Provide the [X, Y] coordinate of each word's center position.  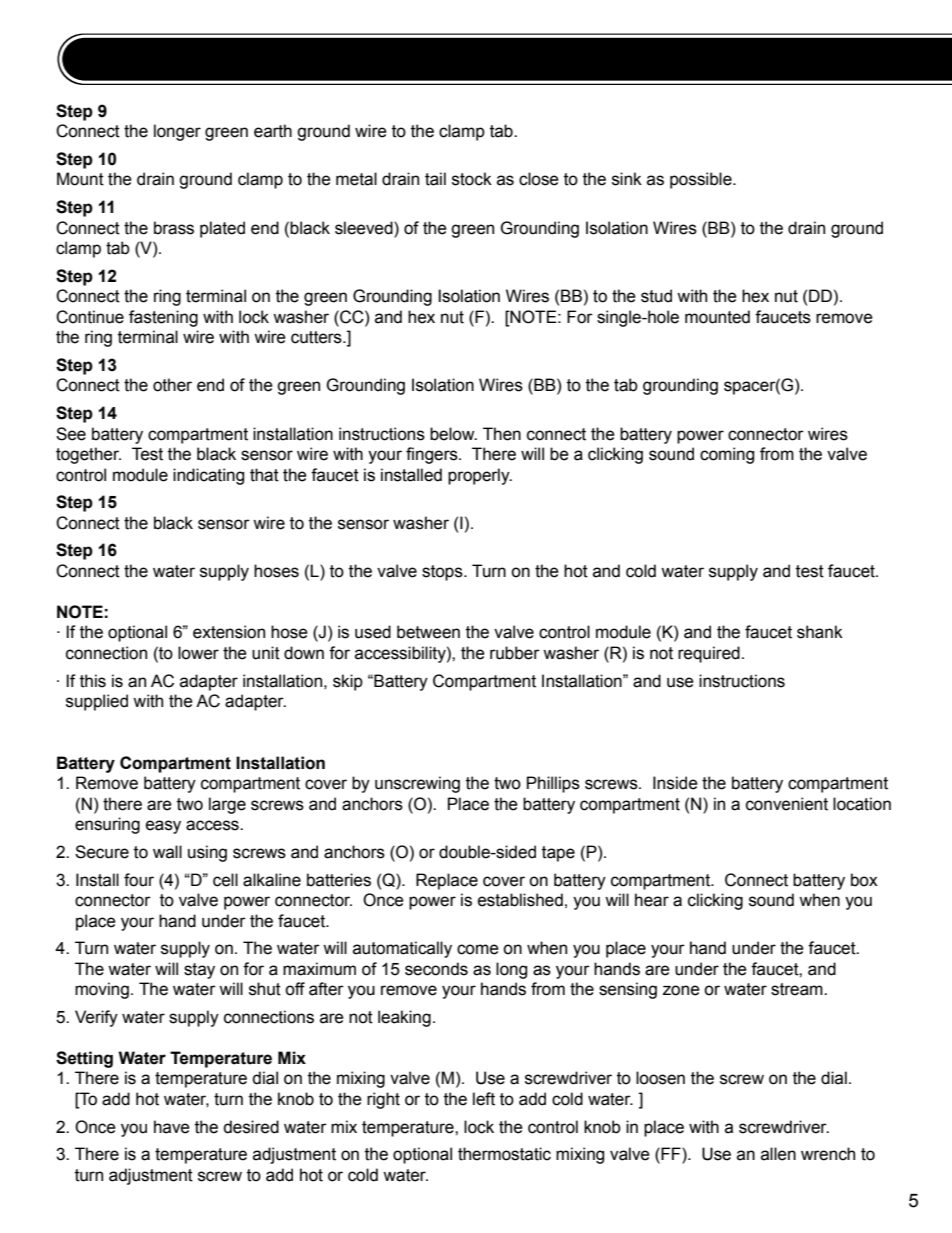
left [484, 1099]
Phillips [553, 784]
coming [727, 455]
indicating [208, 476]
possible [702, 180]
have [172, 1127]
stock [472, 179]
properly [480, 476]
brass [174, 228]
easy [163, 827]
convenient [787, 804]
